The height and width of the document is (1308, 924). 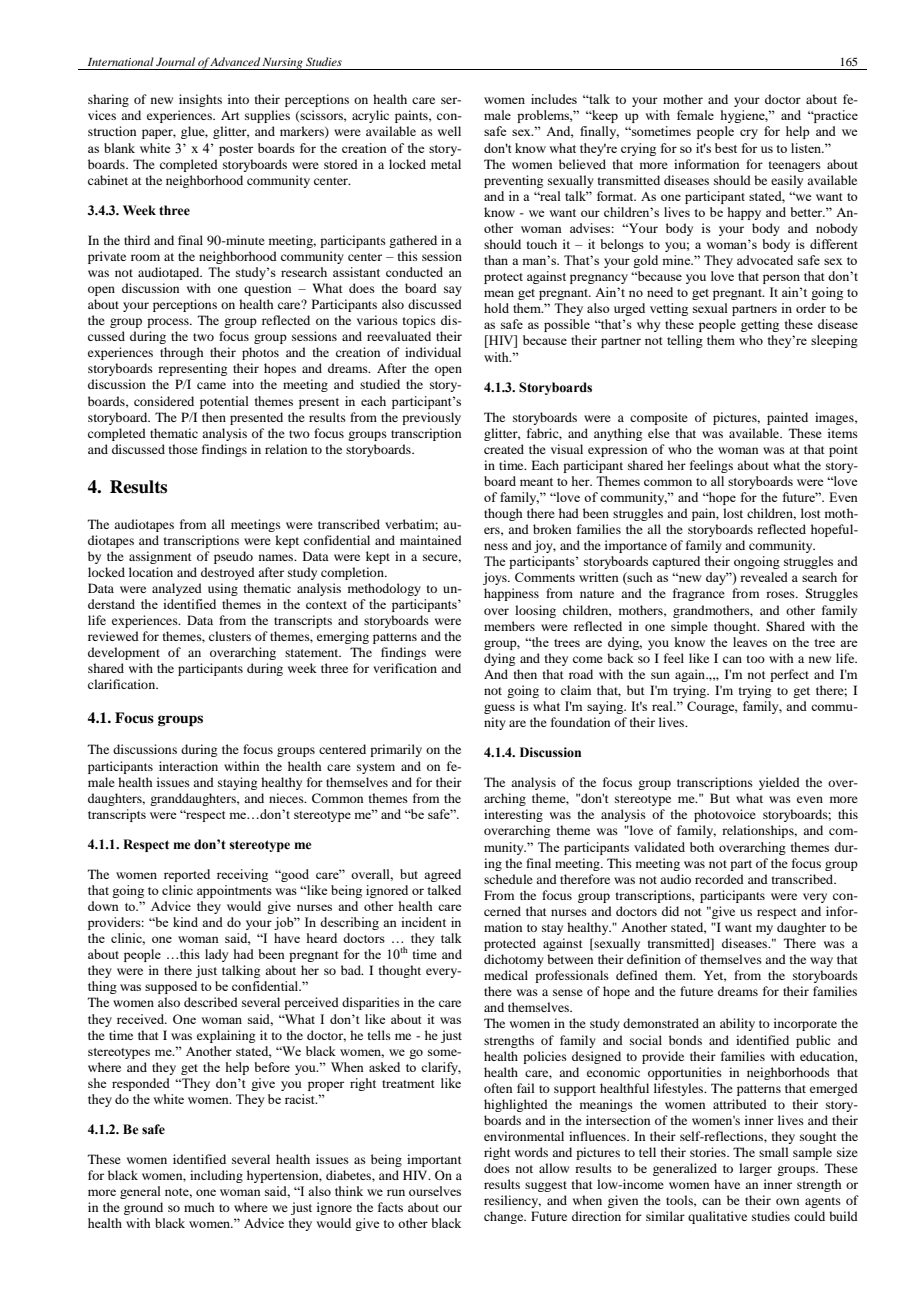 What do you see at coordinates (726, 148) in the document?
I see `best` at bounding box center [726, 148].
